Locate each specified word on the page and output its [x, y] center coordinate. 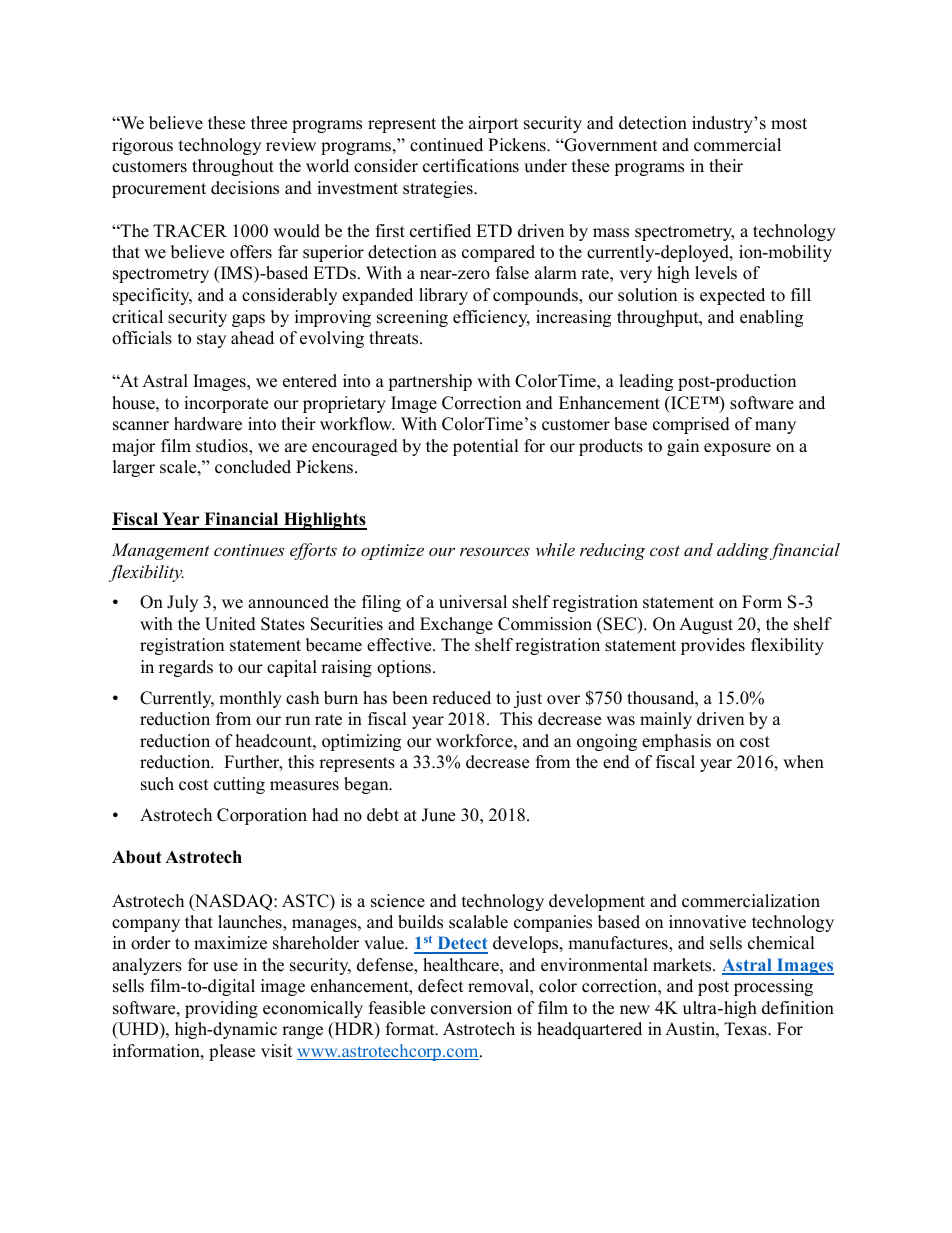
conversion [471, 1008]
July [182, 603]
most [789, 124]
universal [473, 602]
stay [211, 340]
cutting [239, 785]
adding [743, 551]
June [438, 815]
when [803, 762]
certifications [471, 166]
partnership [430, 382]
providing [221, 1009]
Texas [746, 1029]
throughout [233, 167]
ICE [686, 403]
